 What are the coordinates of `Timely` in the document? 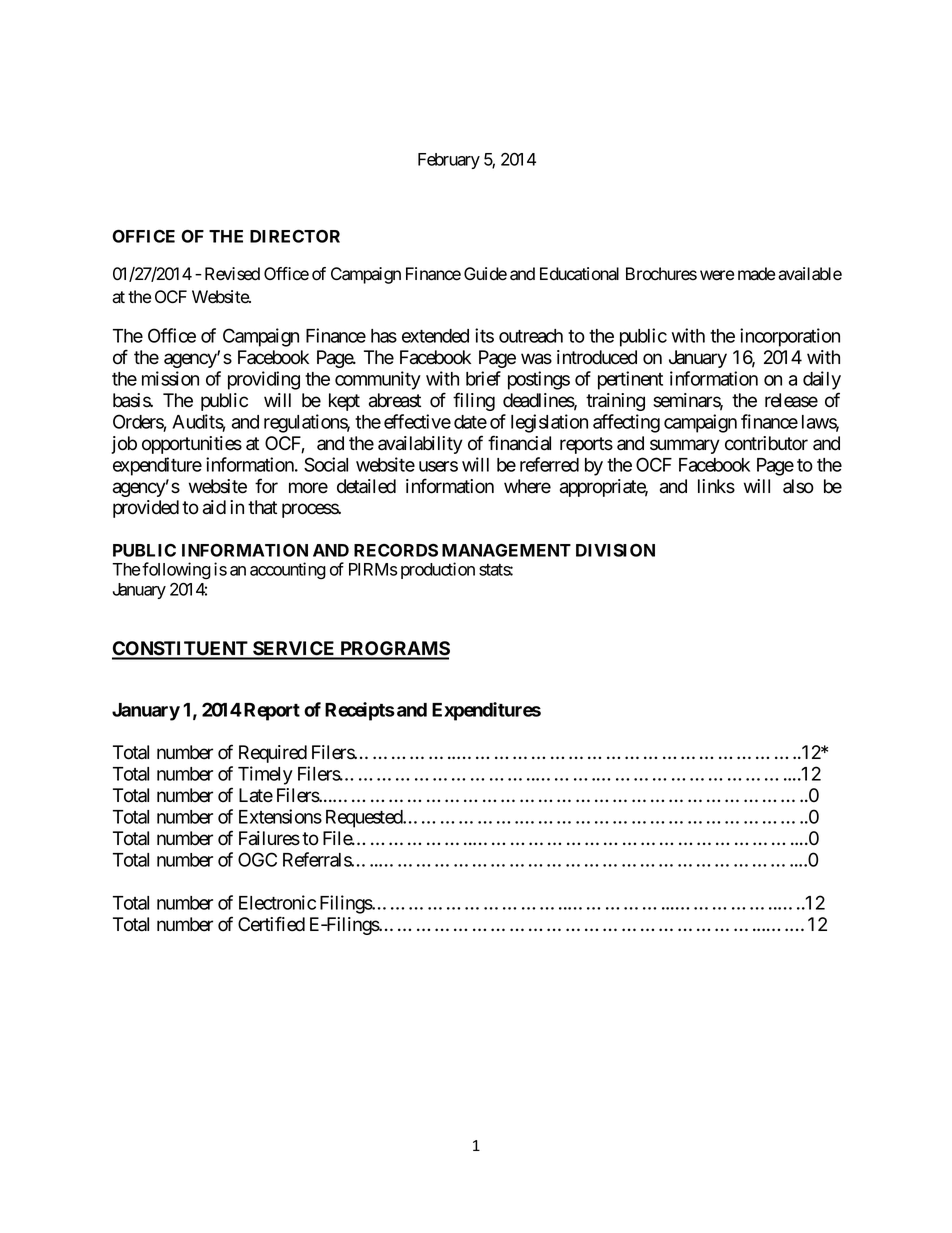 It's located at (265, 775).
